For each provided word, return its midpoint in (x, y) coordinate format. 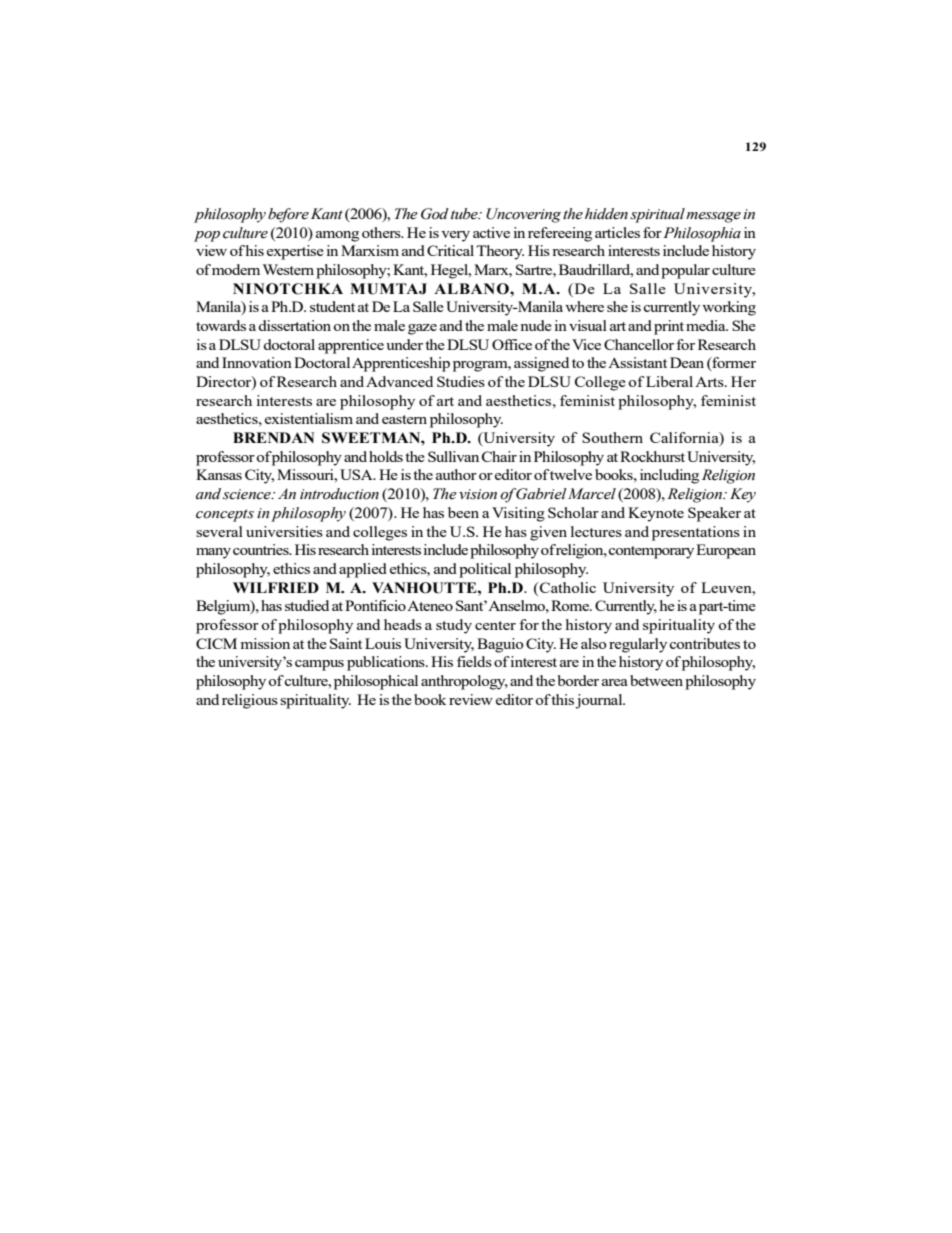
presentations (696, 533)
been (463, 512)
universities (284, 531)
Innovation (257, 362)
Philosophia (701, 234)
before (288, 215)
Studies (461, 381)
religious (250, 701)
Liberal (669, 381)
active (491, 232)
